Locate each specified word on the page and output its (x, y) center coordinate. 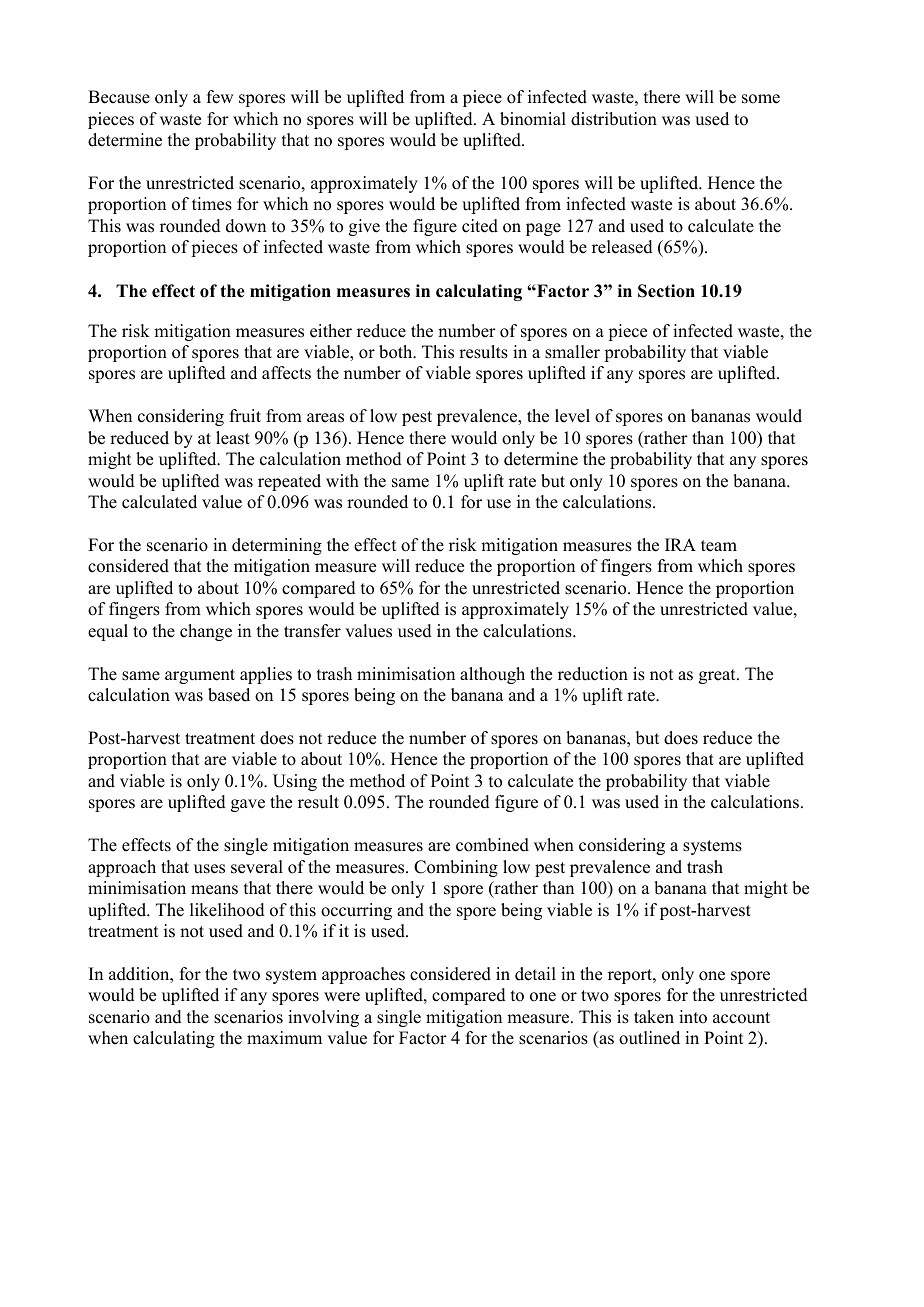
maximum (284, 1038)
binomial (533, 119)
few (220, 97)
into (693, 1017)
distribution (614, 119)
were (342, 997)
